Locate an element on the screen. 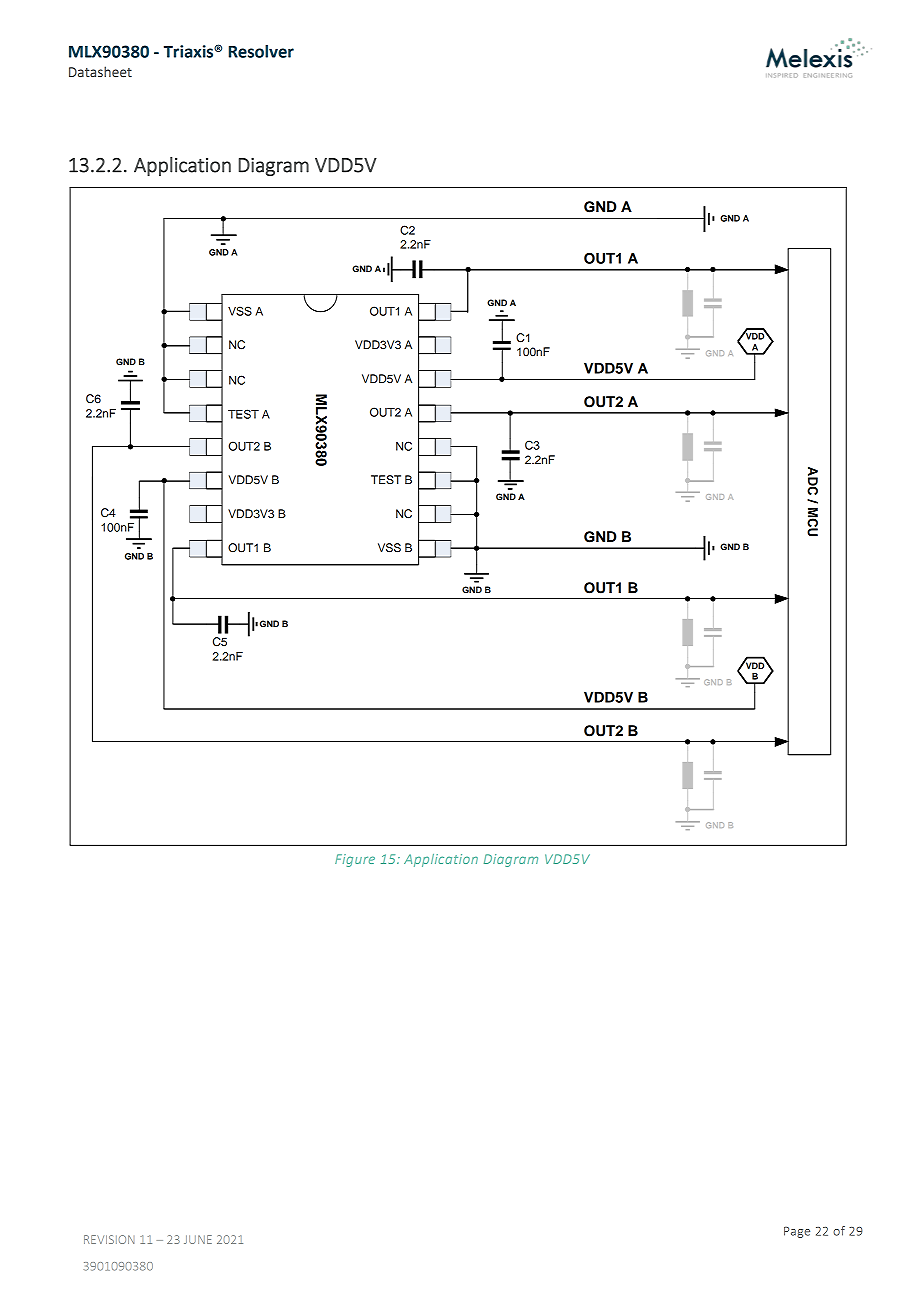 Image resolution: width=924 pixels, height=1307 pixels. REVISION is located at coordinates (109, 1239).
